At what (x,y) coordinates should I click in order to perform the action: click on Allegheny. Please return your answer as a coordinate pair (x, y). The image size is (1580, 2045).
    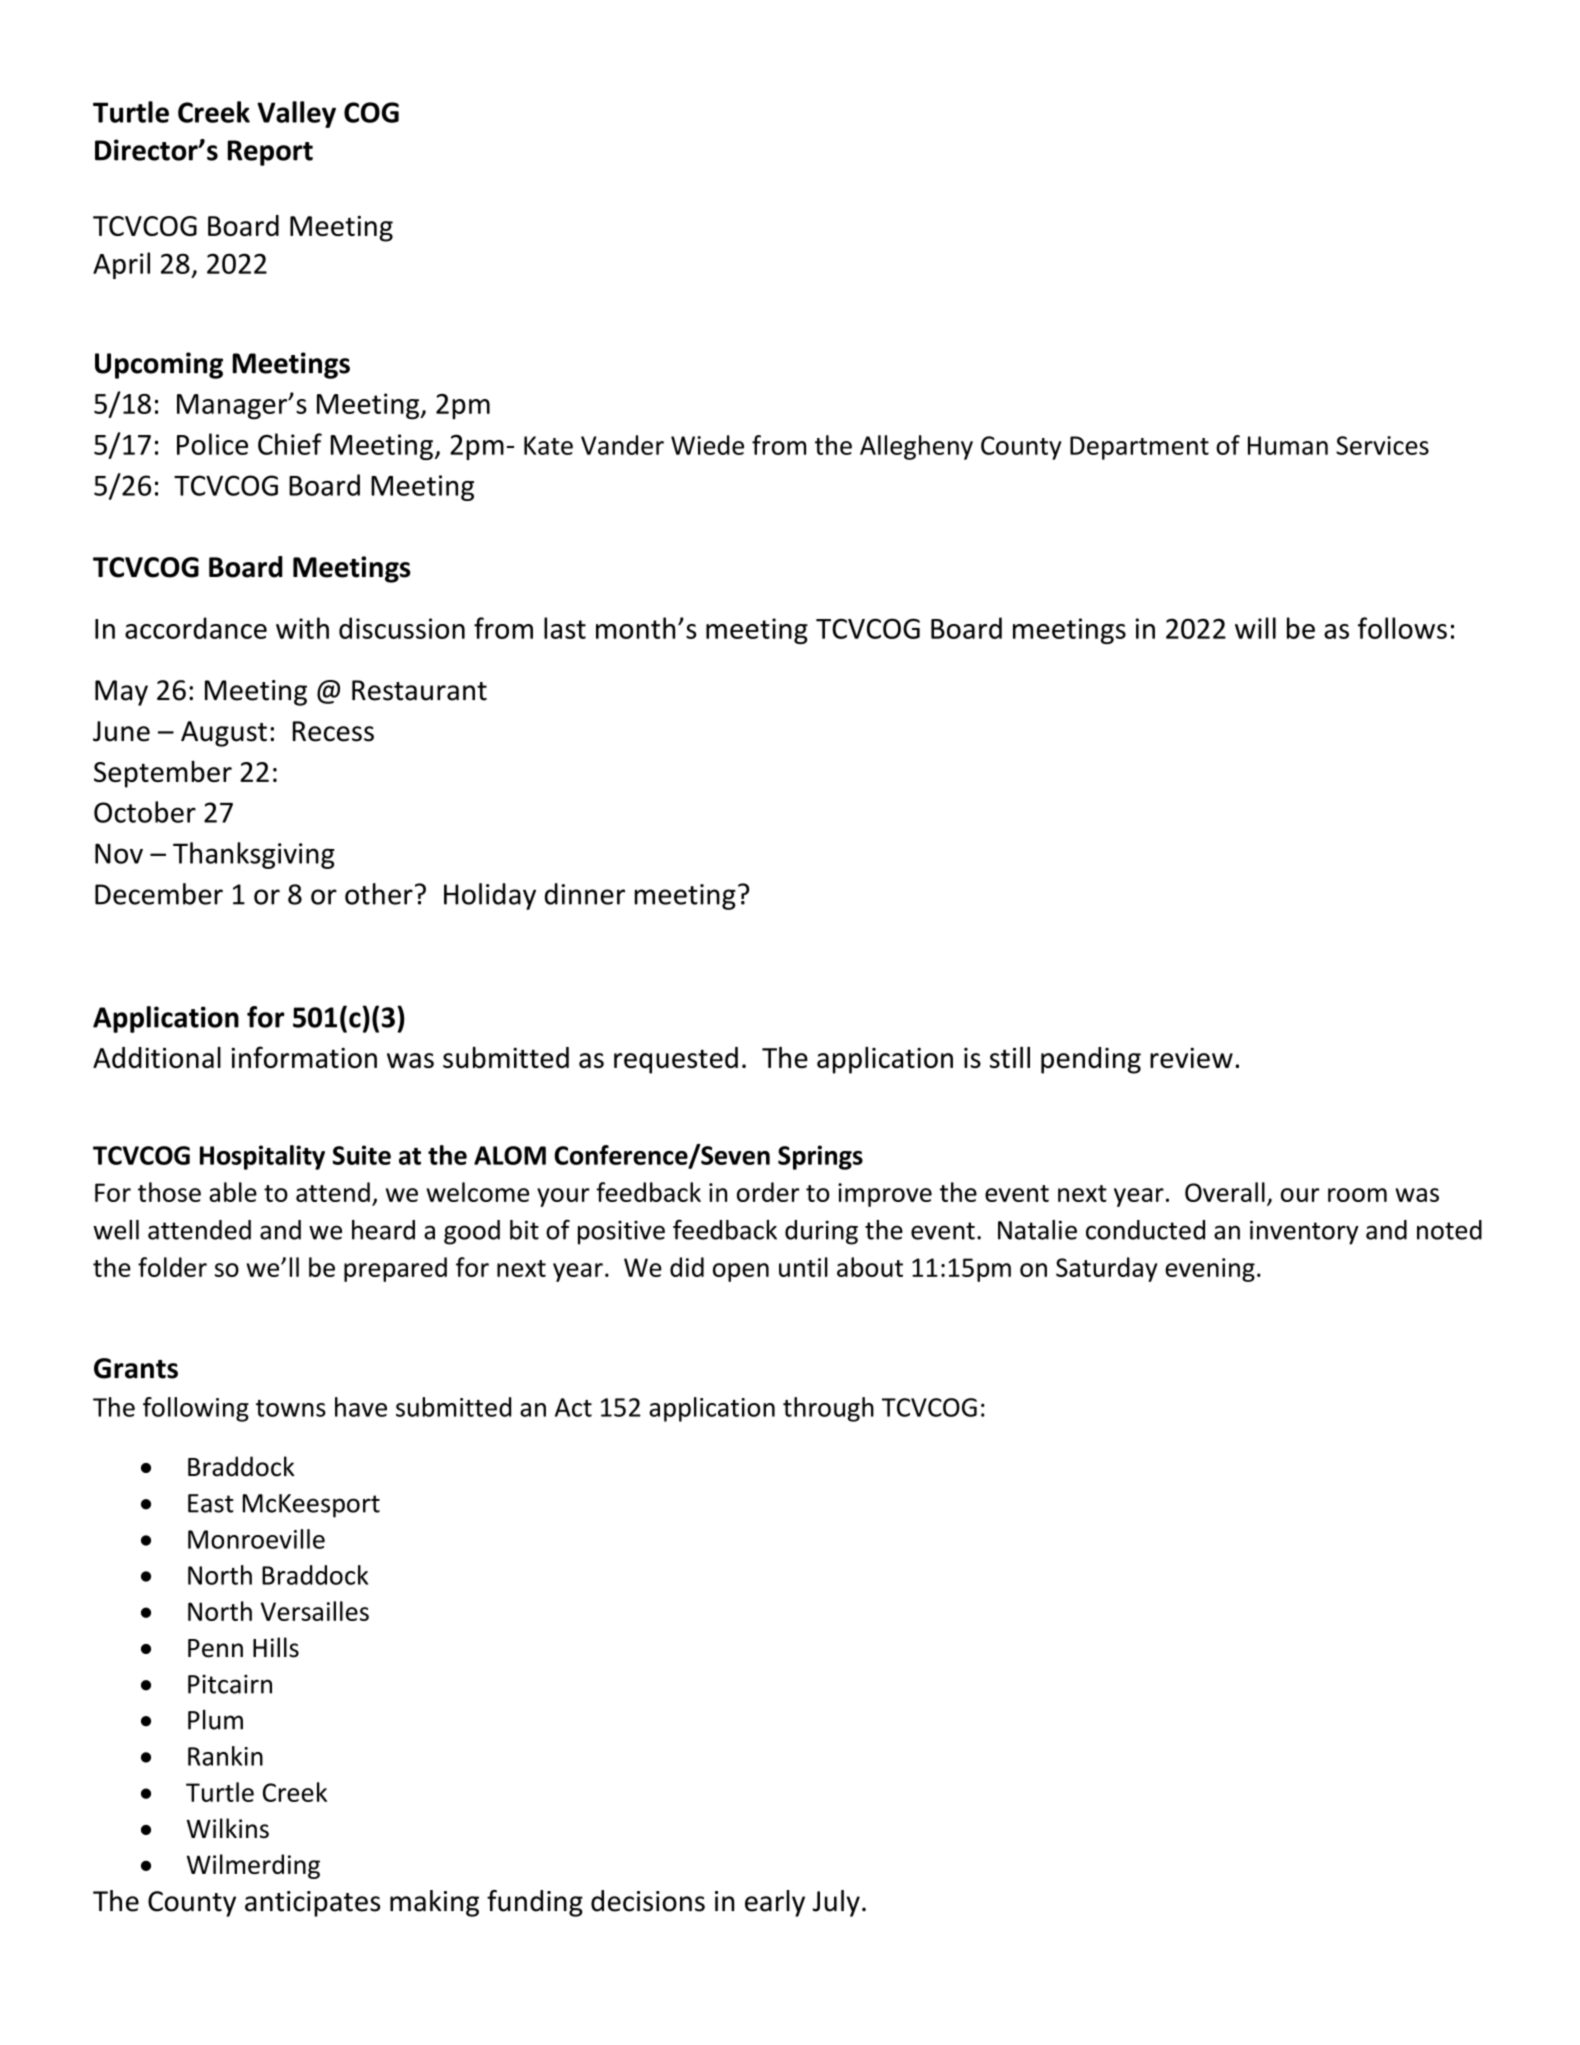
    Looking at the image, I should click on (916, 447).
